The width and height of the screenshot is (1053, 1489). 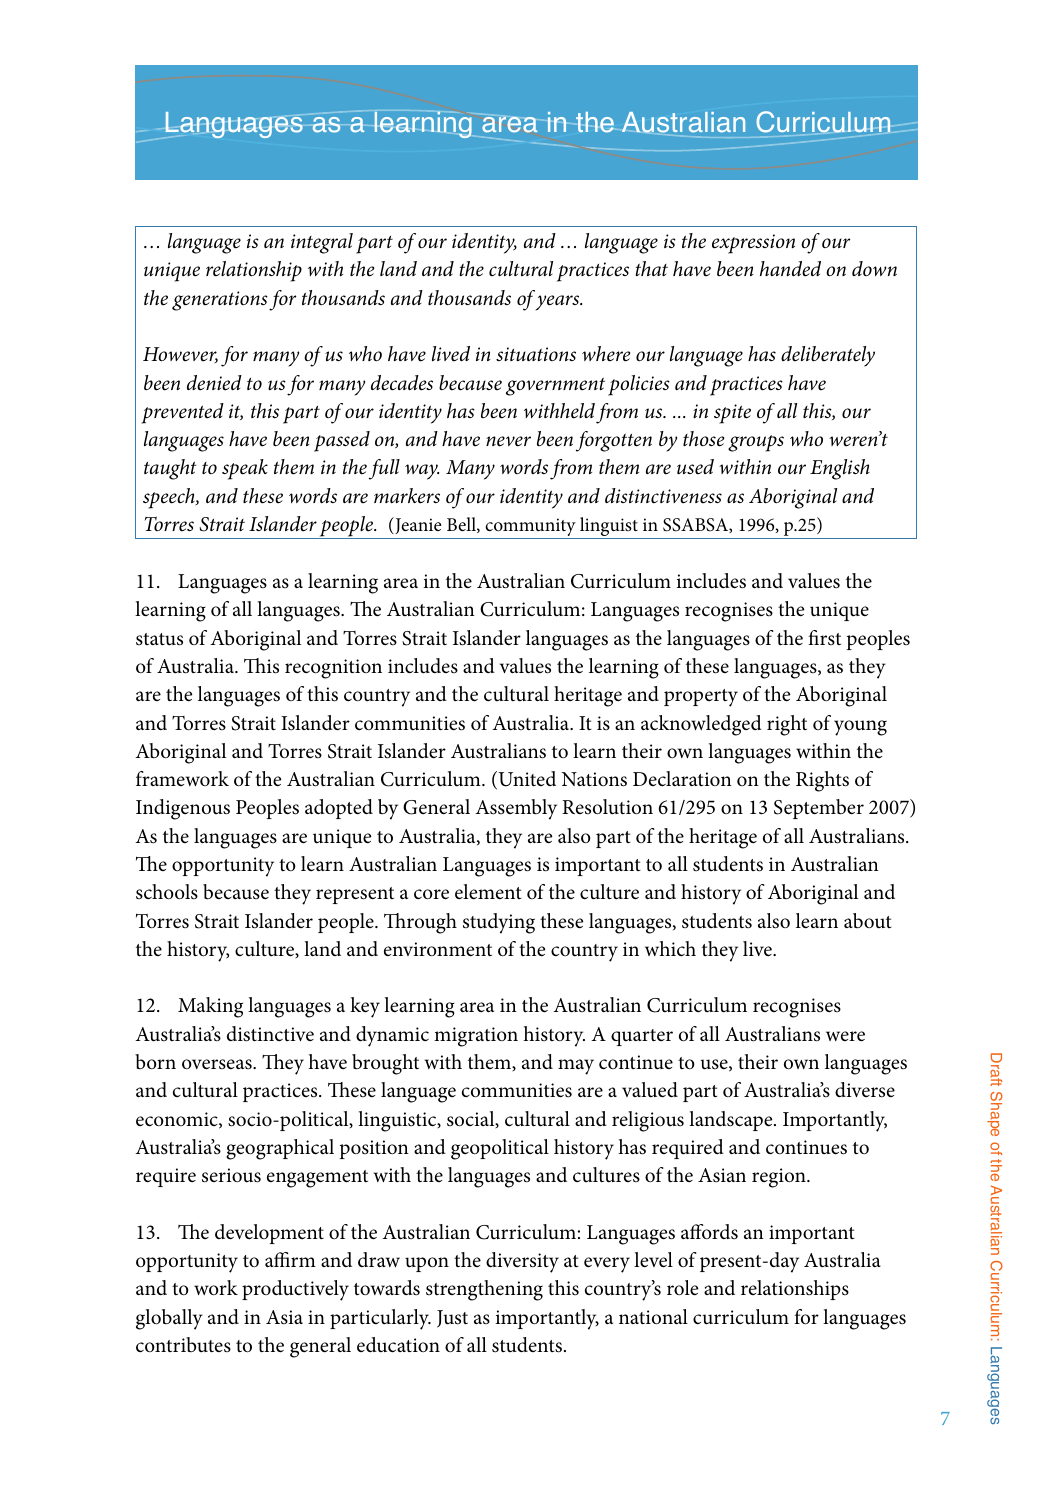 What do you see at coordinates (484, 1290) in the screenshot?
I see `strengthening` at bounding box center [484, 1290].
